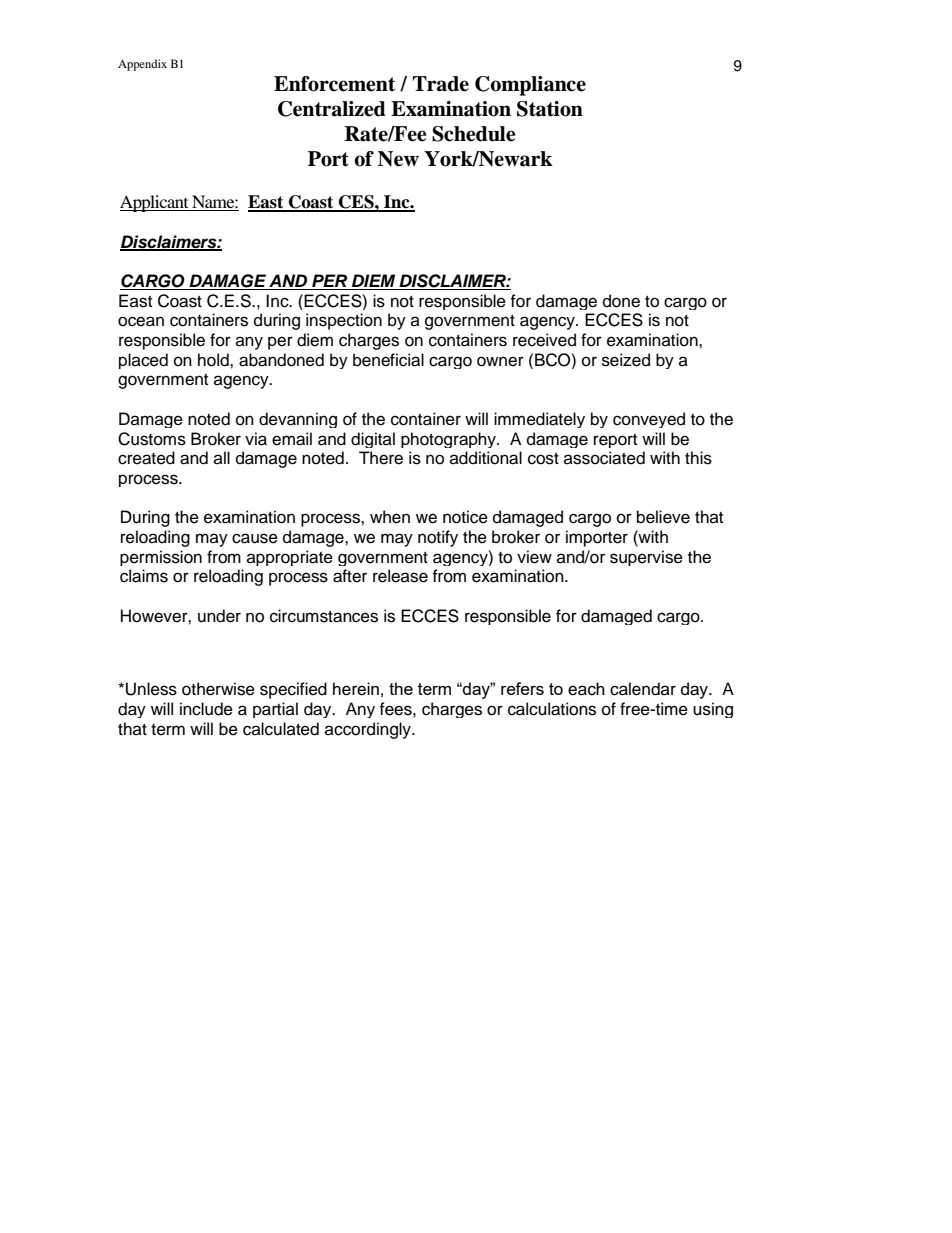 The image size is (952, 1233). I want to click on ocean, so click(141, 321).
